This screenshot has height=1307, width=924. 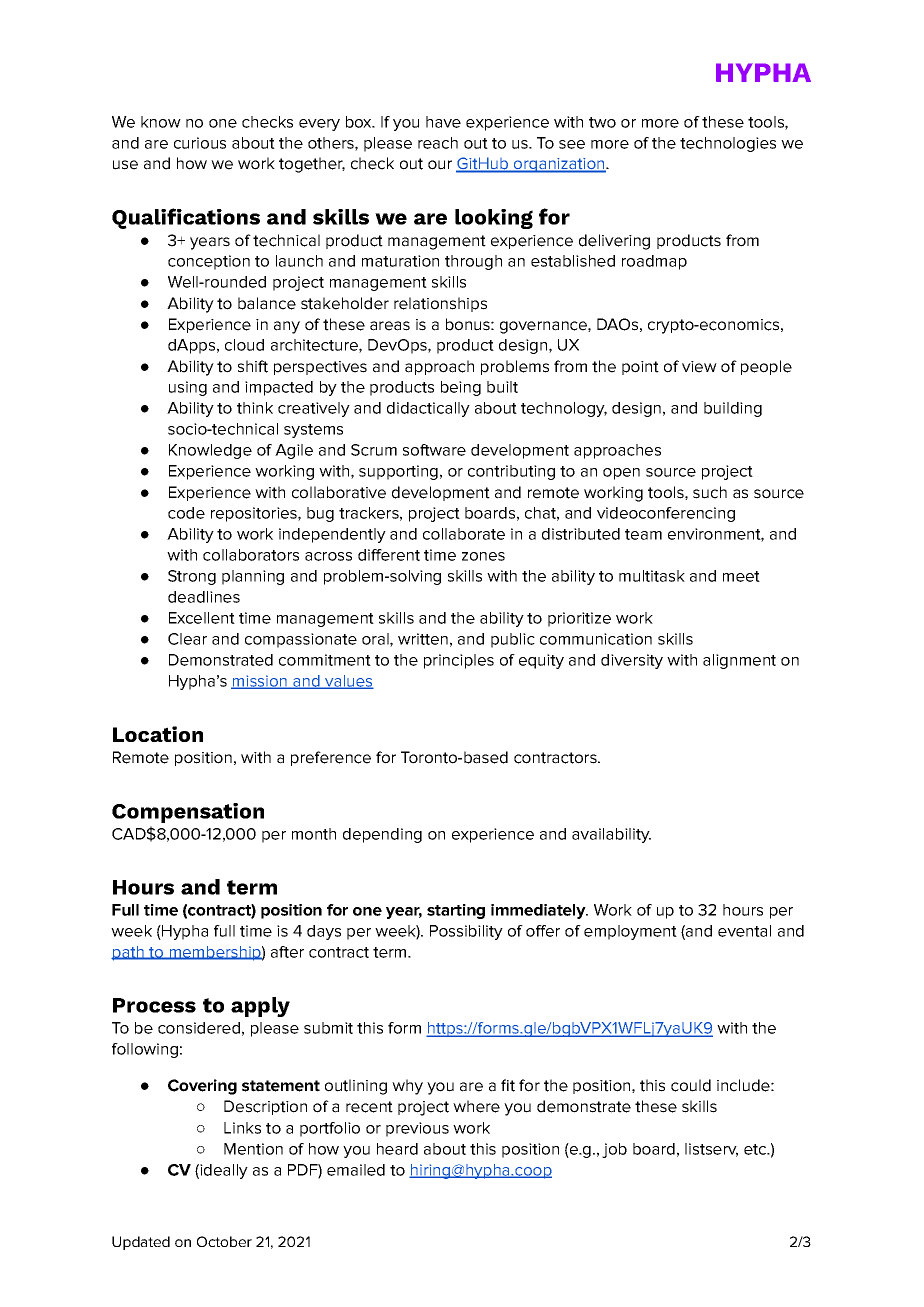 What do you see at coordinates (459, 661) in the screenshot?
I see `principles` at bounding box center [459, 661].
